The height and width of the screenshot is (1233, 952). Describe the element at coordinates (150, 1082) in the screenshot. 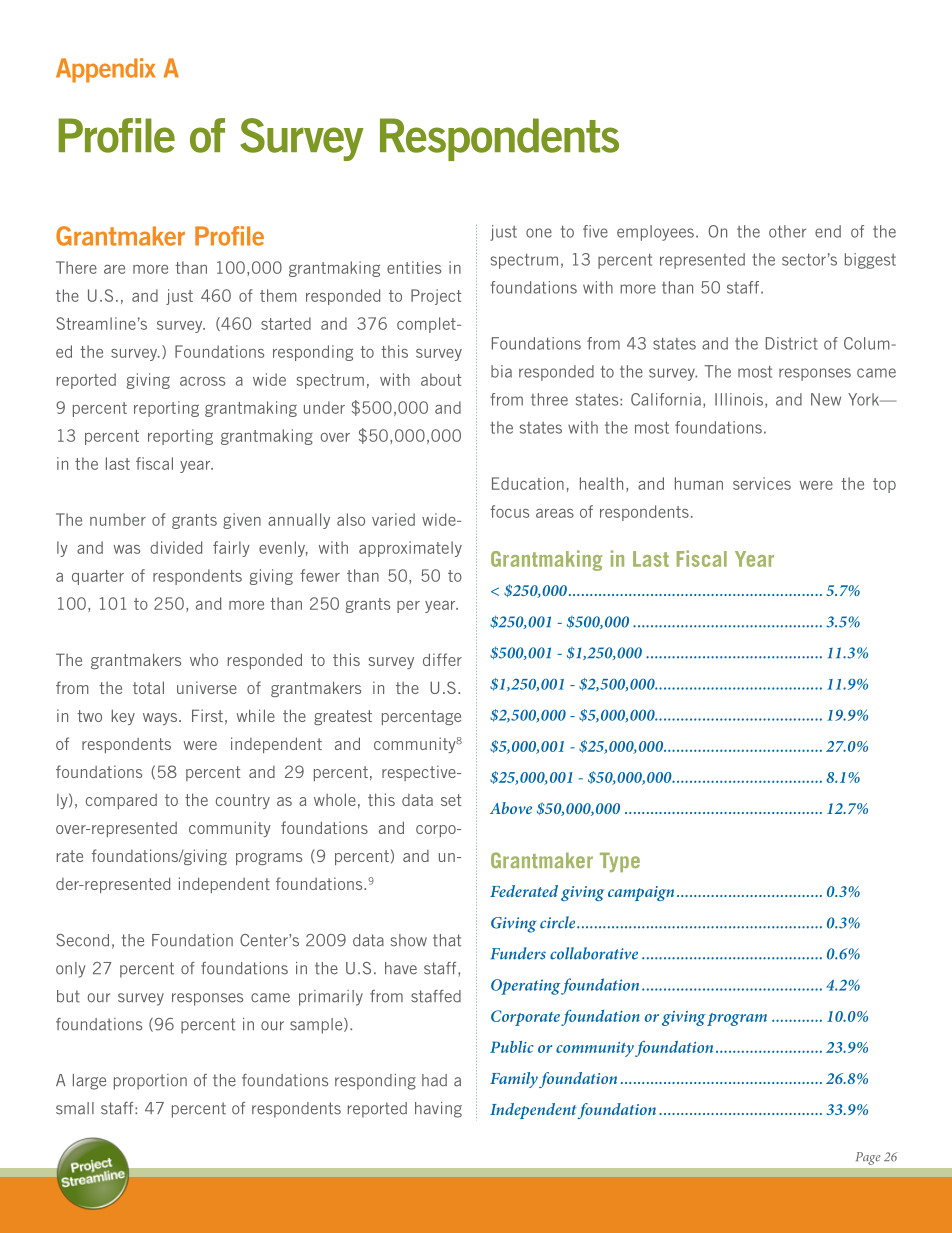

I see `proportion` at that location.
